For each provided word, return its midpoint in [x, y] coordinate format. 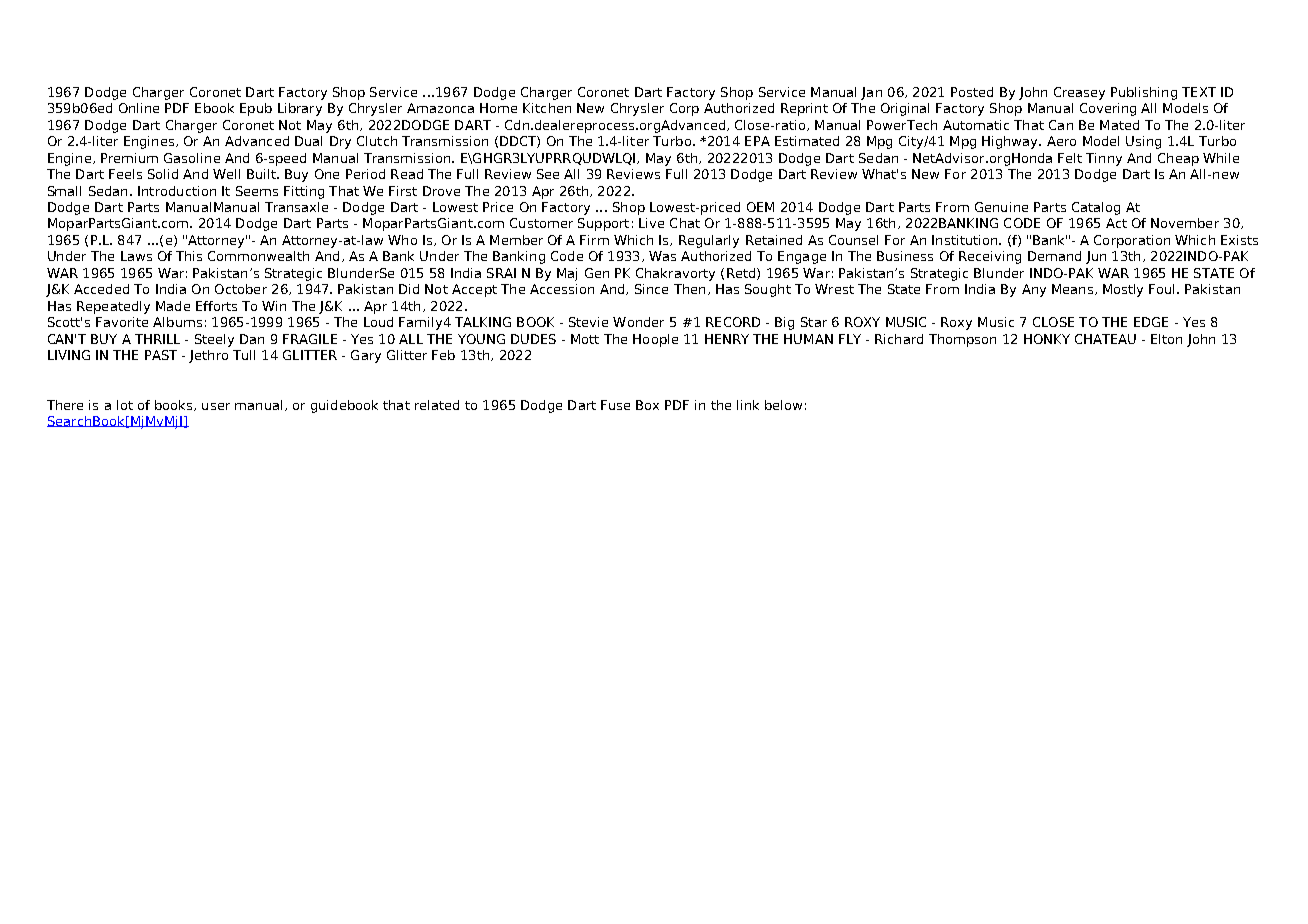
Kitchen [547, 108]
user [216, 406]
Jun [1096, 257]
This [189, 256]
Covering [1108, 109]
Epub [256, 109]
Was [662, 256]
